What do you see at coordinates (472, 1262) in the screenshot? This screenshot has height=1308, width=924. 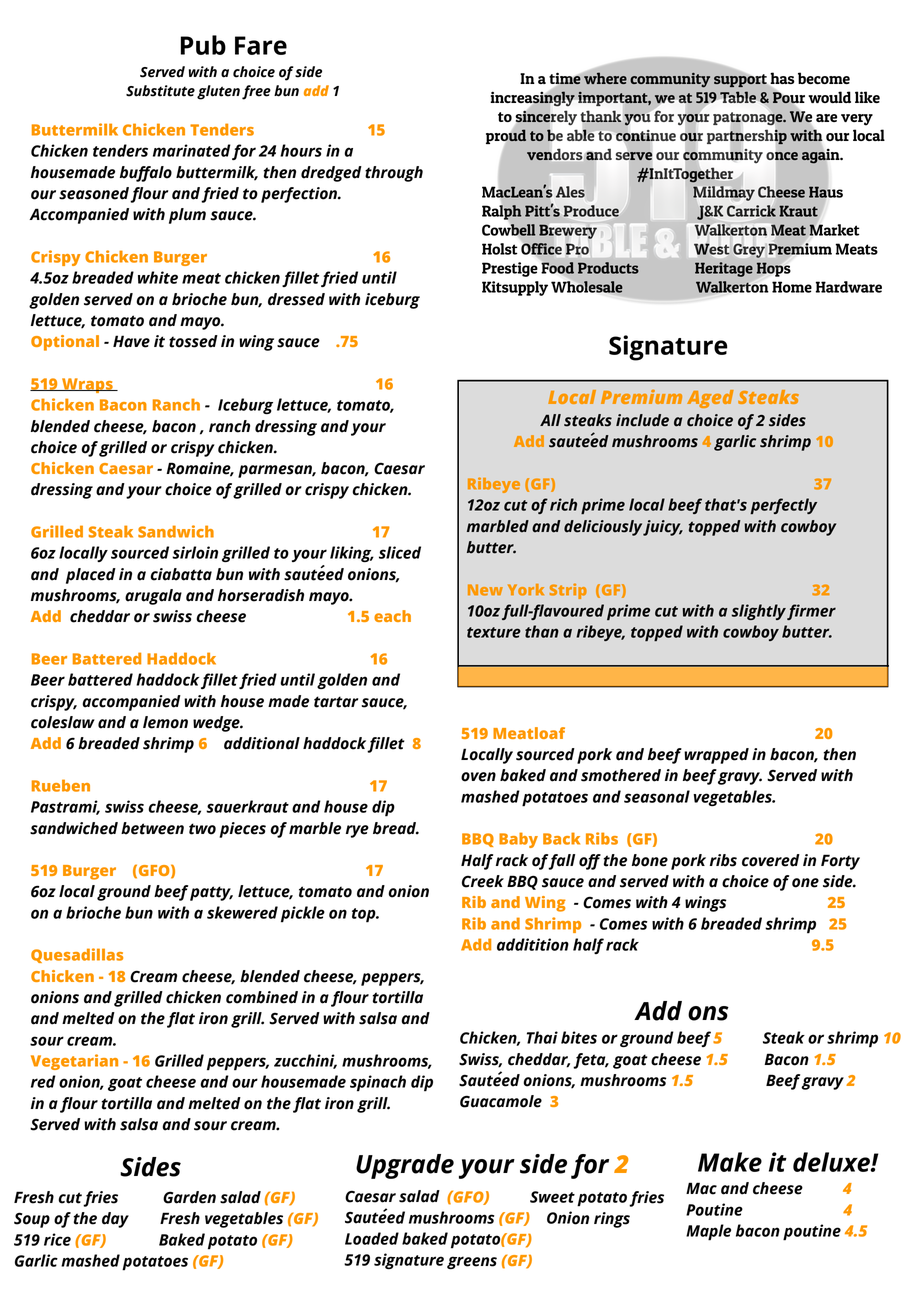 I see `greens` at bounding box center [472, 1262].
